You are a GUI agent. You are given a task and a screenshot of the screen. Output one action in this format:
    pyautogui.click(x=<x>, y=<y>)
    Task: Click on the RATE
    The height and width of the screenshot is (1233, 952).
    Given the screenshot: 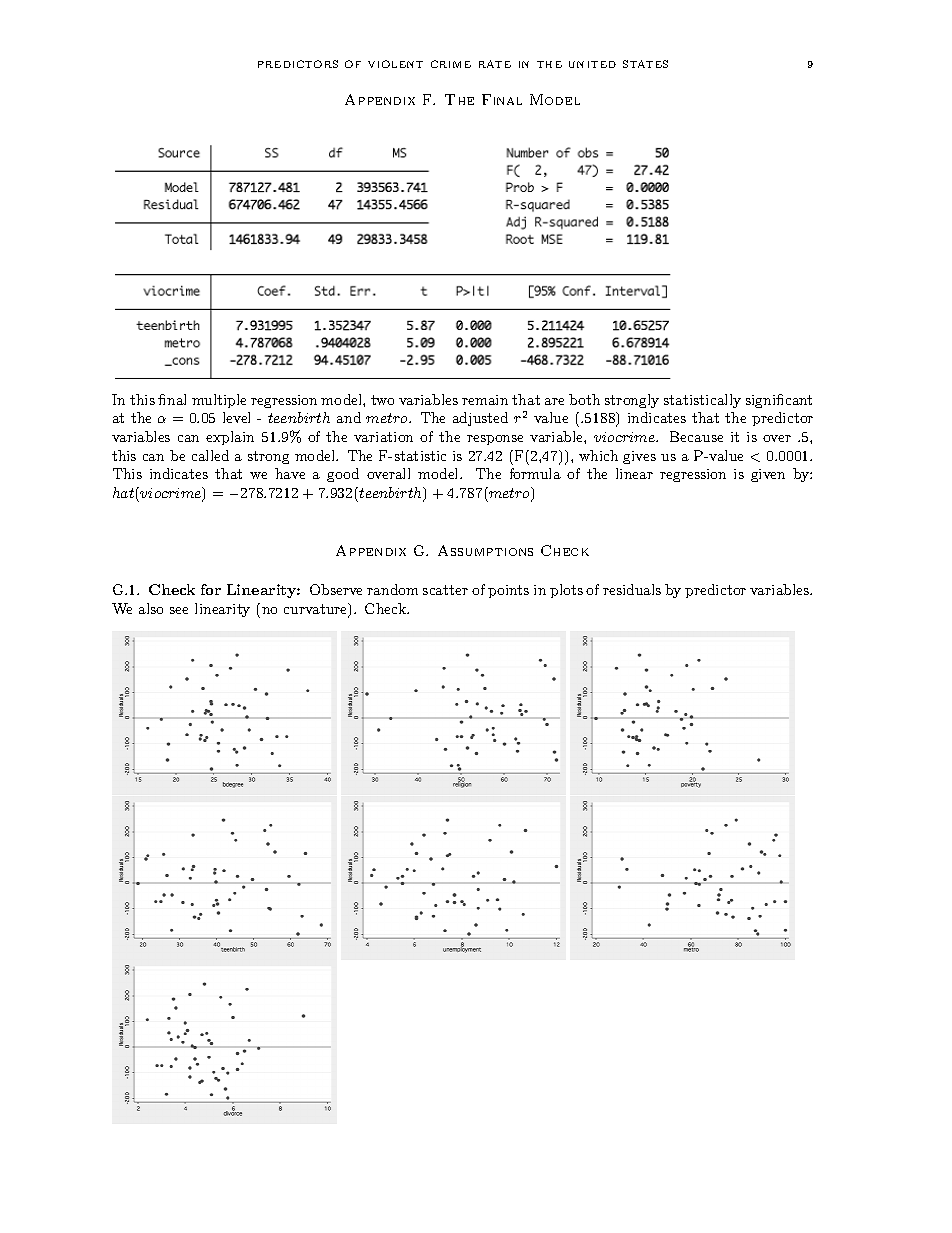 What is the action you would take?
    pyautogui.click(x=495, y=64)
